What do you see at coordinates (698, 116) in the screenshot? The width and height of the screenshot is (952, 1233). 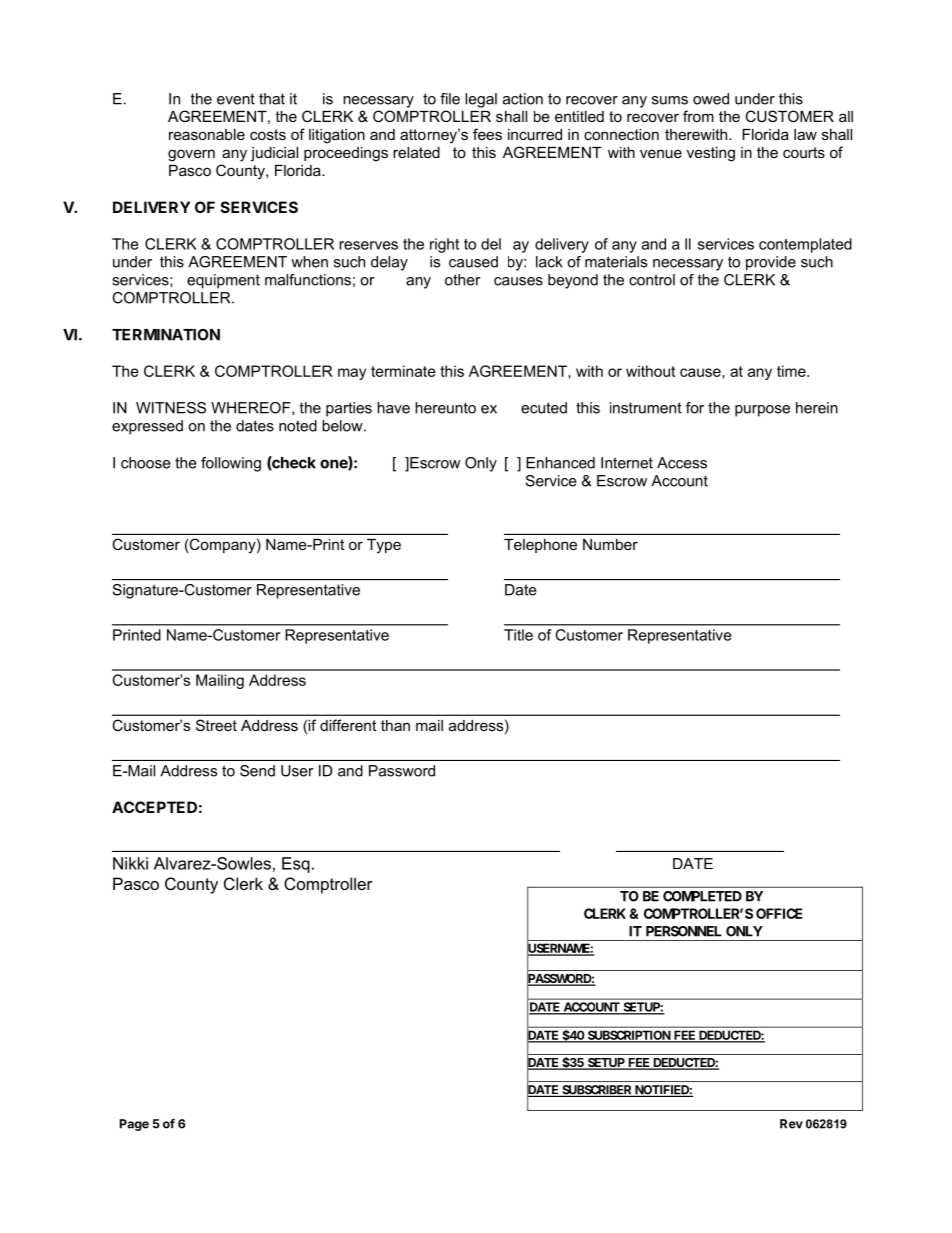 I see `from` at bounding box center [698, 116].
